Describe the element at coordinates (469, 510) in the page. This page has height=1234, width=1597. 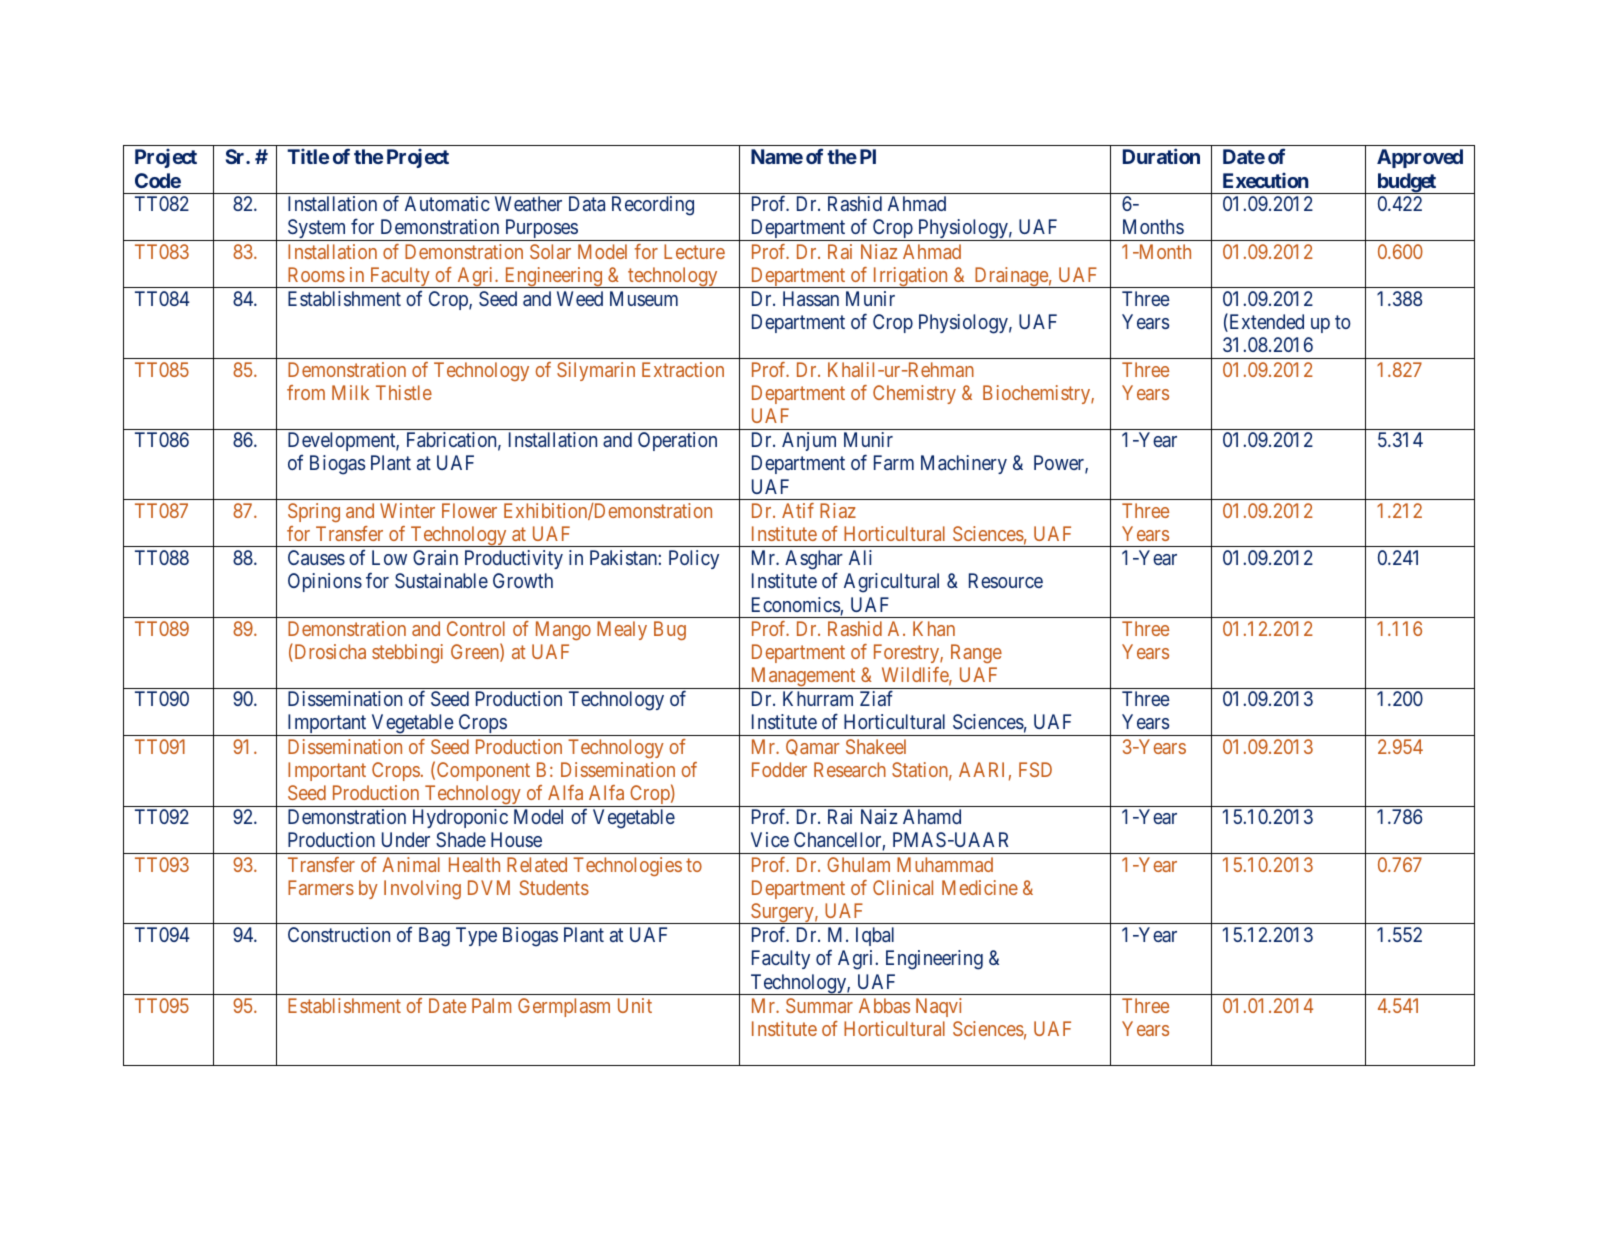
I see `Flower` at that location.
